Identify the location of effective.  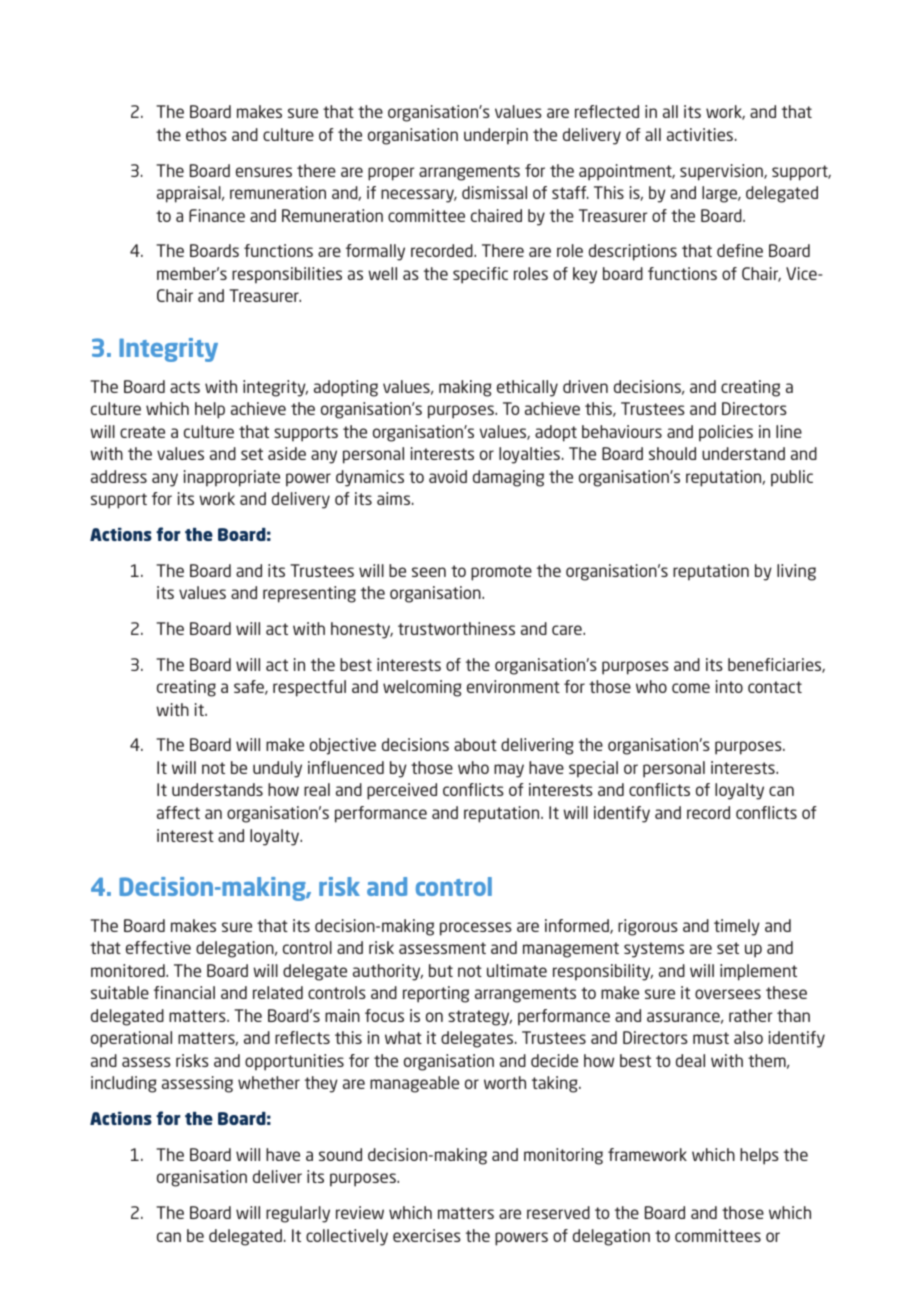
(158, 947).
